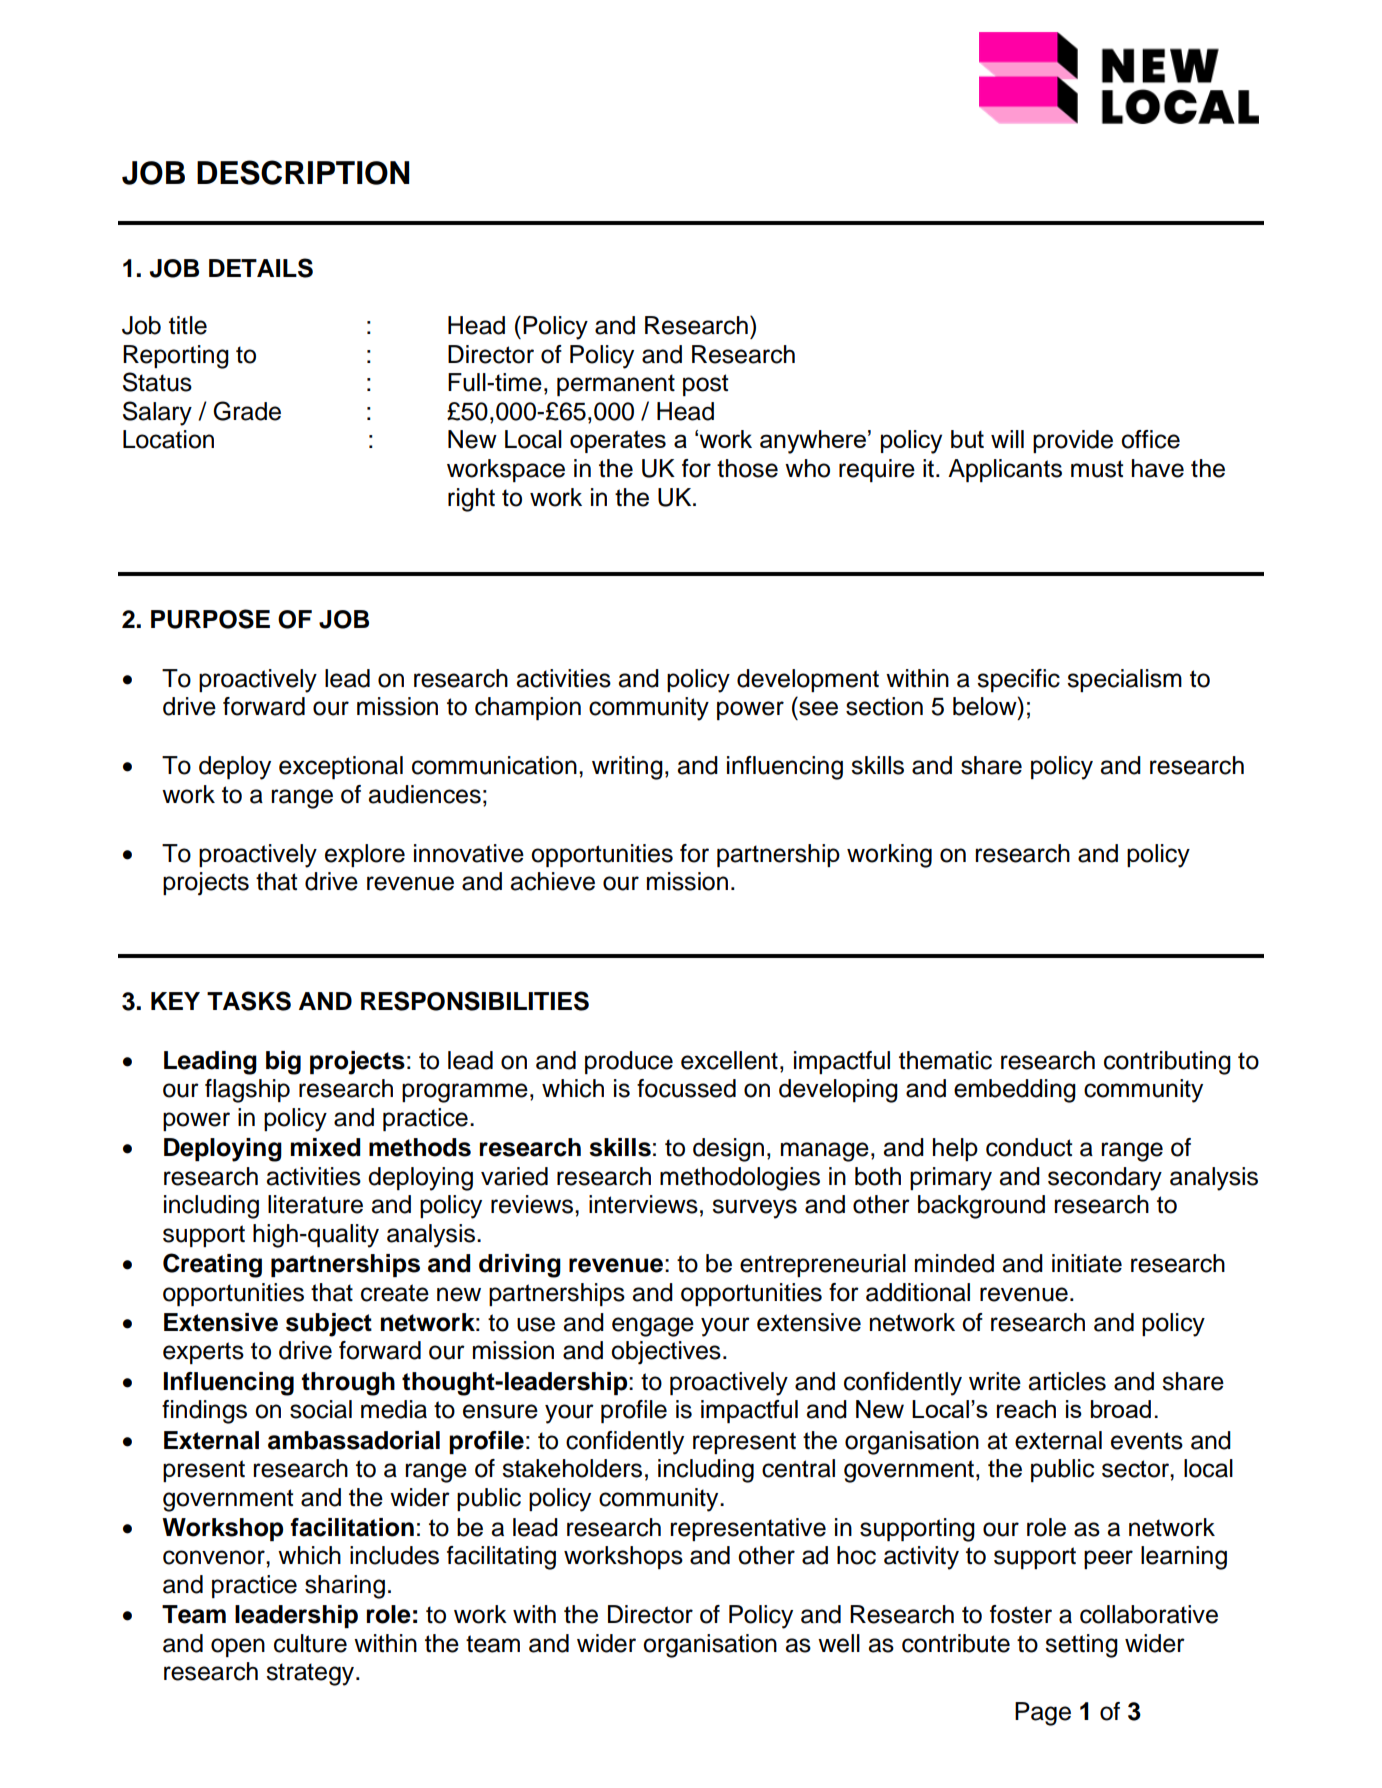 Image resolution: width=1382 pixels, height=1788 pixels. I want to click on post, so click(705, 385).
